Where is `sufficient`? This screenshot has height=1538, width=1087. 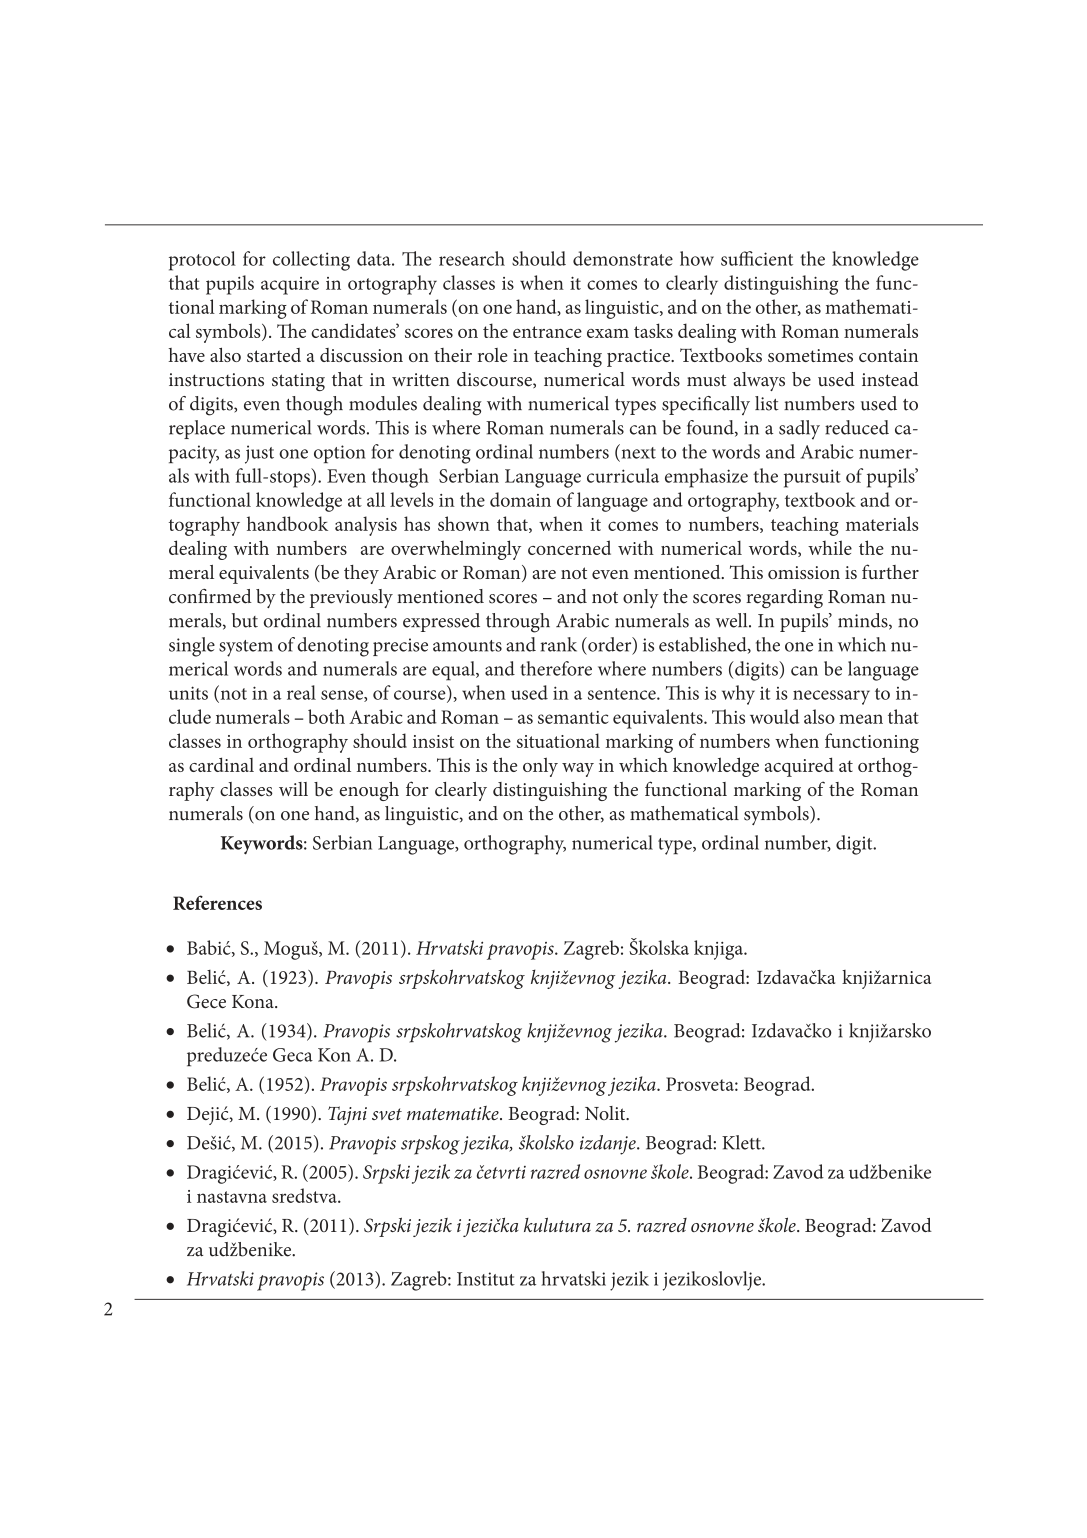
sufficient is located at coordinates (757, 258).
